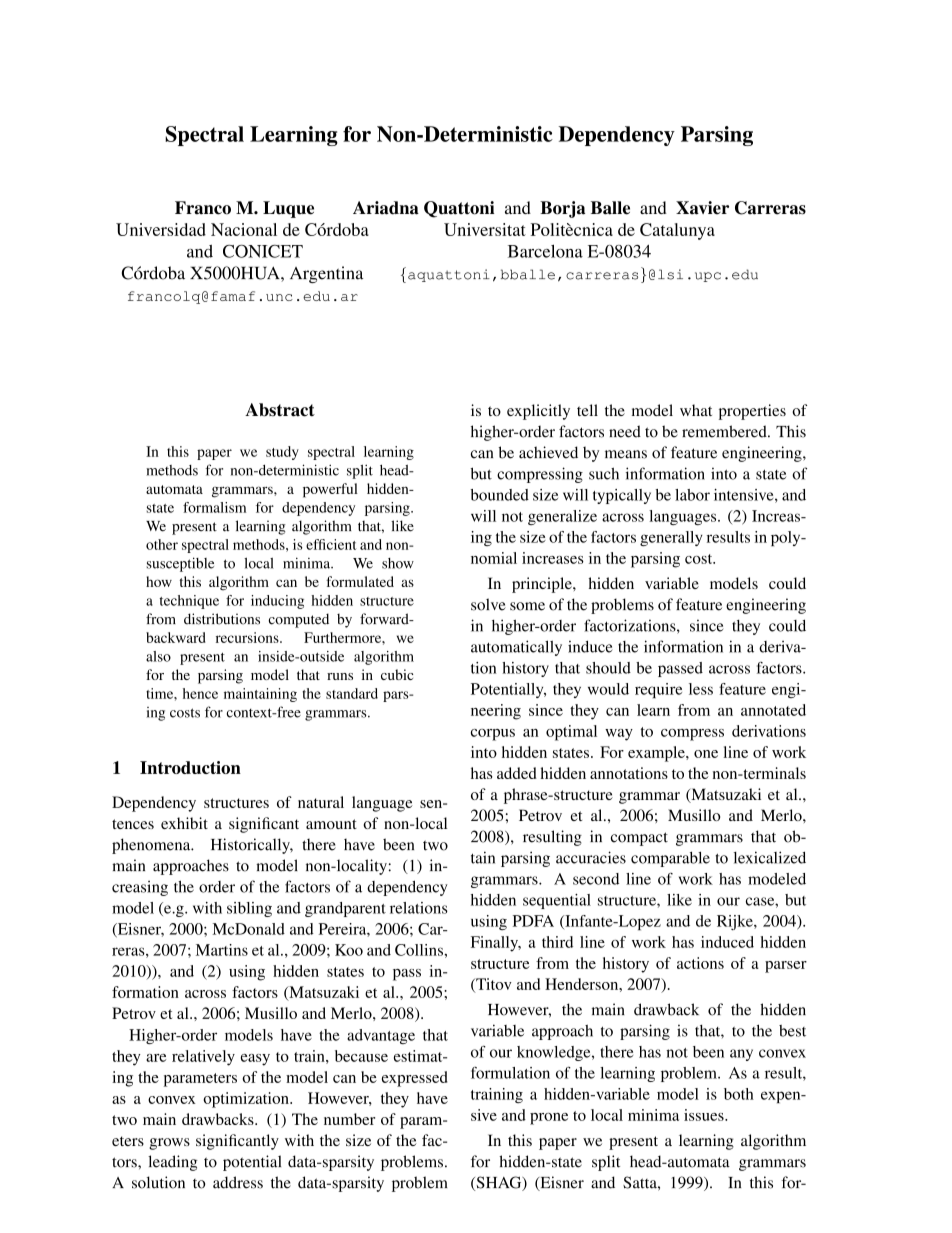 The width and height of the screenshot is (952, 1233). Describe the element at coordinates (238, 1182) in the screenshot. I see `address` at that location.
